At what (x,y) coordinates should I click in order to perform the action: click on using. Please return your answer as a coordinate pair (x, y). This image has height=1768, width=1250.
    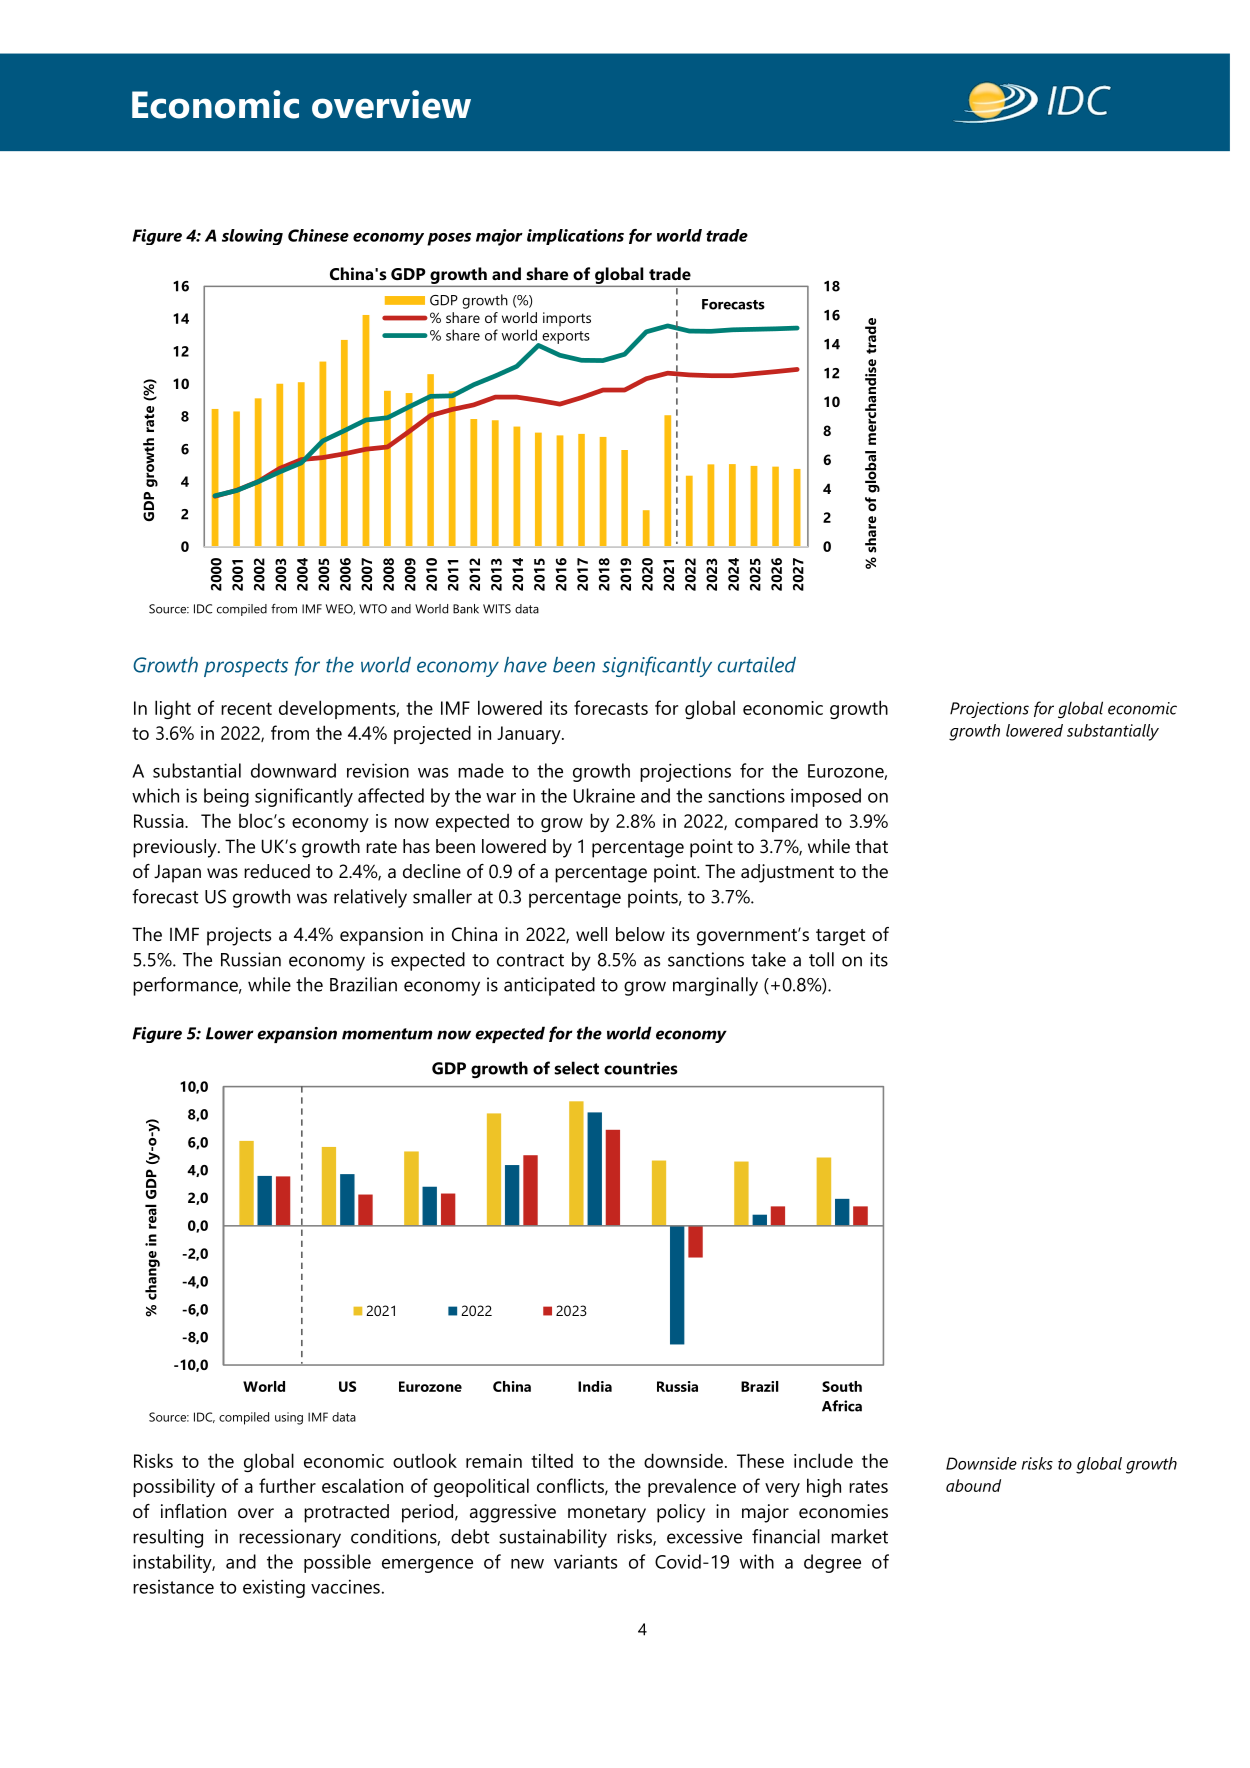
    Looking at the image, I should click on (289, 1418).
